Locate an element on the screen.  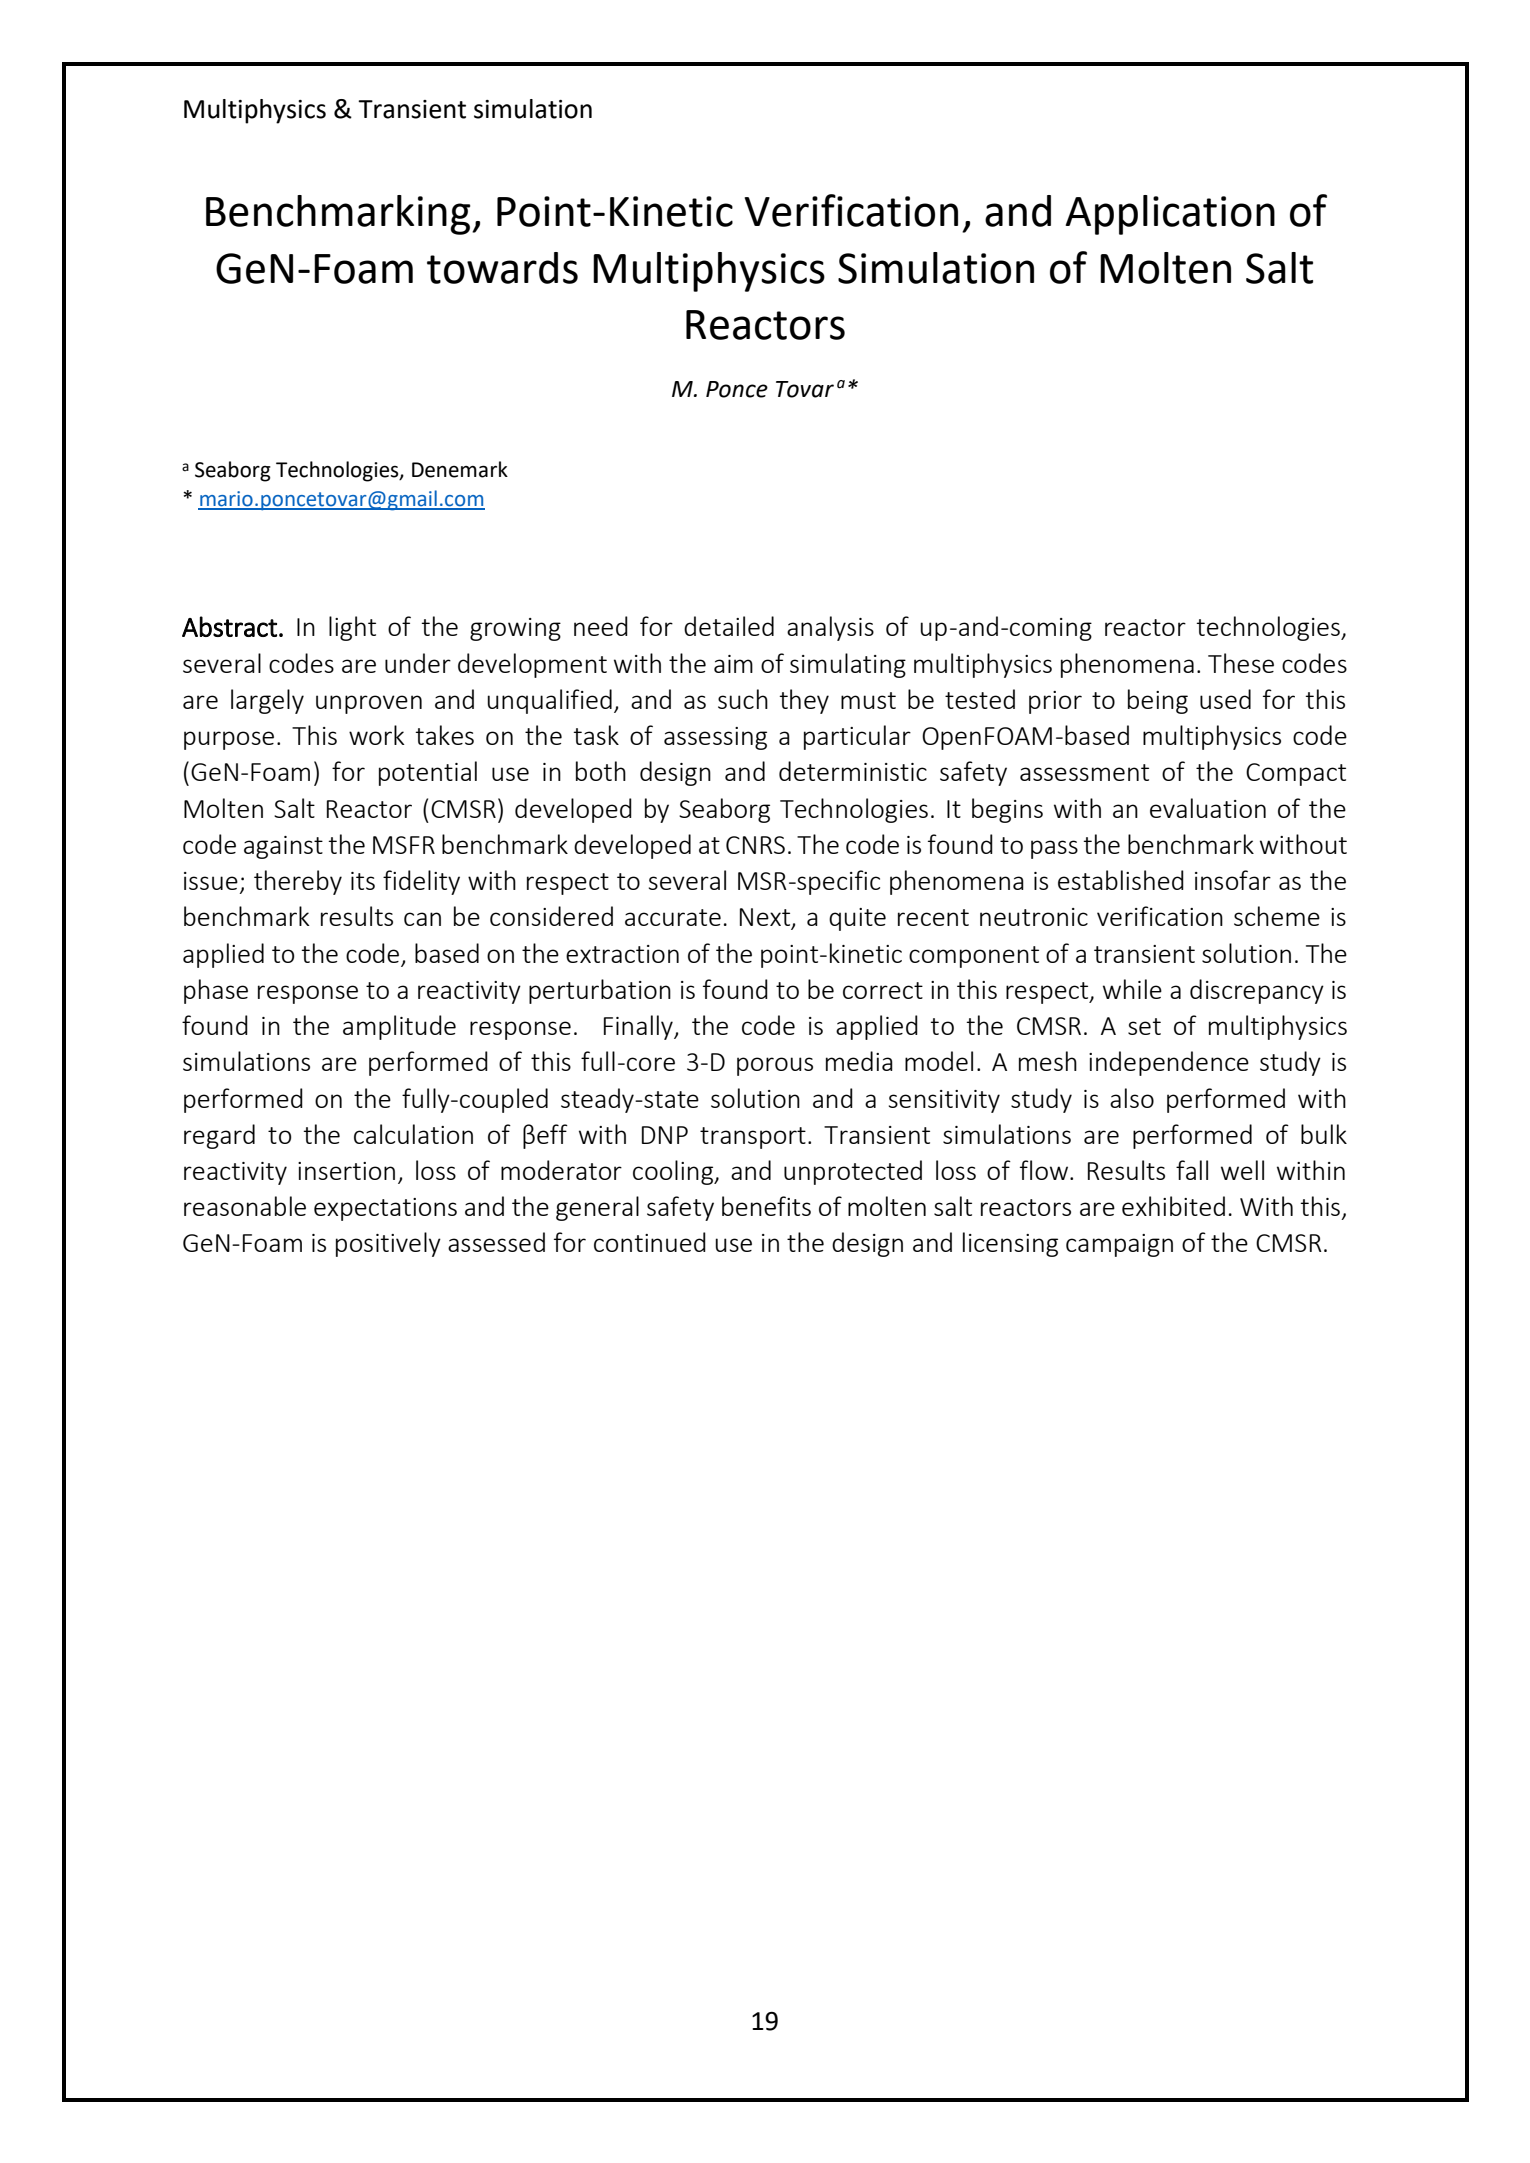
Application is located at coordinates (1170, 215).
